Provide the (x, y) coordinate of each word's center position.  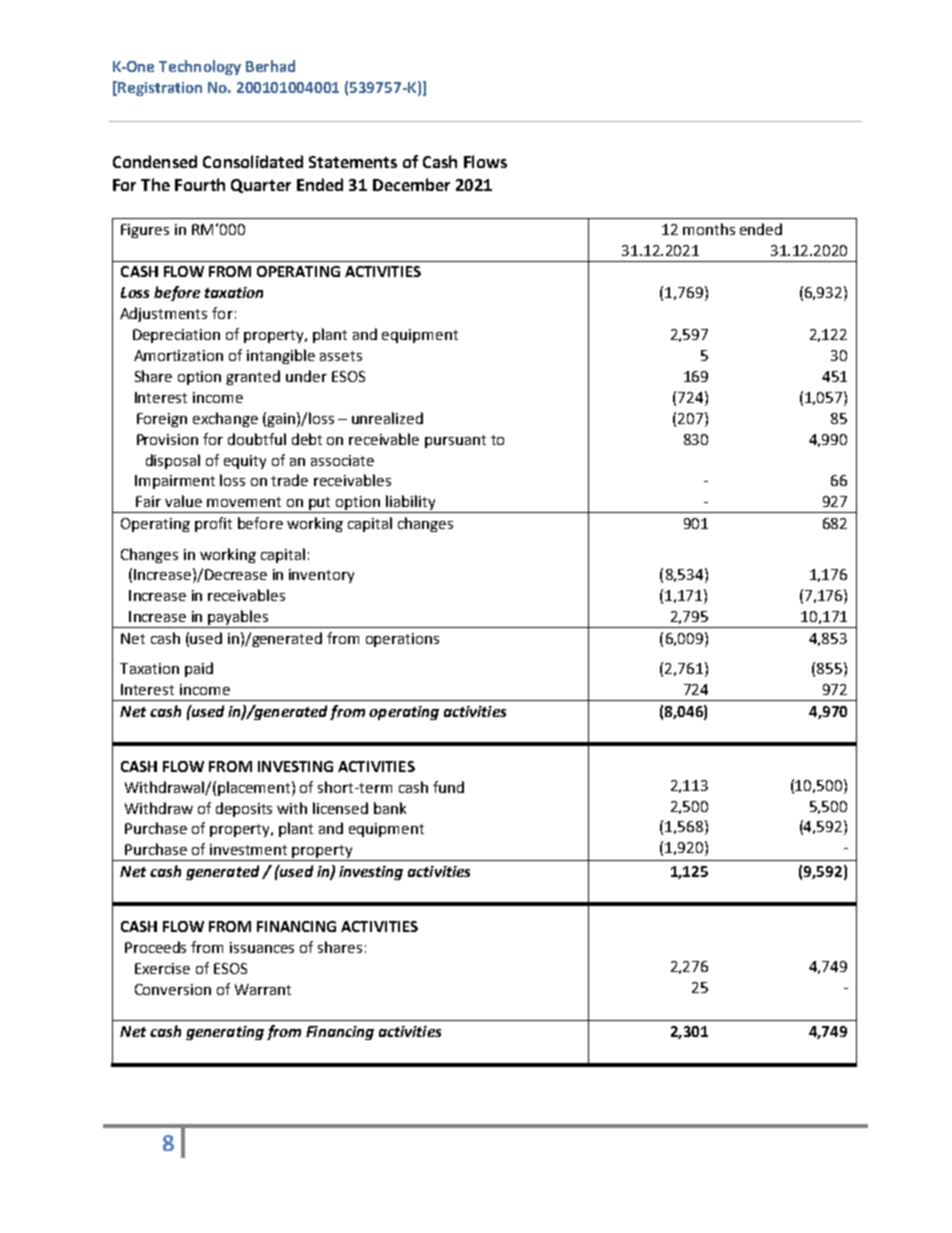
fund (448, 787)
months (709, 229)
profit (213, 524)
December (411, 184)
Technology (200, 67)
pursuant (455, 441)
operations (402, 640)
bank (390, 808)
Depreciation (176, 336)
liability (411, 504)
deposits (244, 809)
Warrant (263, 989)
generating (225, 1033)
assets (341, 356)
